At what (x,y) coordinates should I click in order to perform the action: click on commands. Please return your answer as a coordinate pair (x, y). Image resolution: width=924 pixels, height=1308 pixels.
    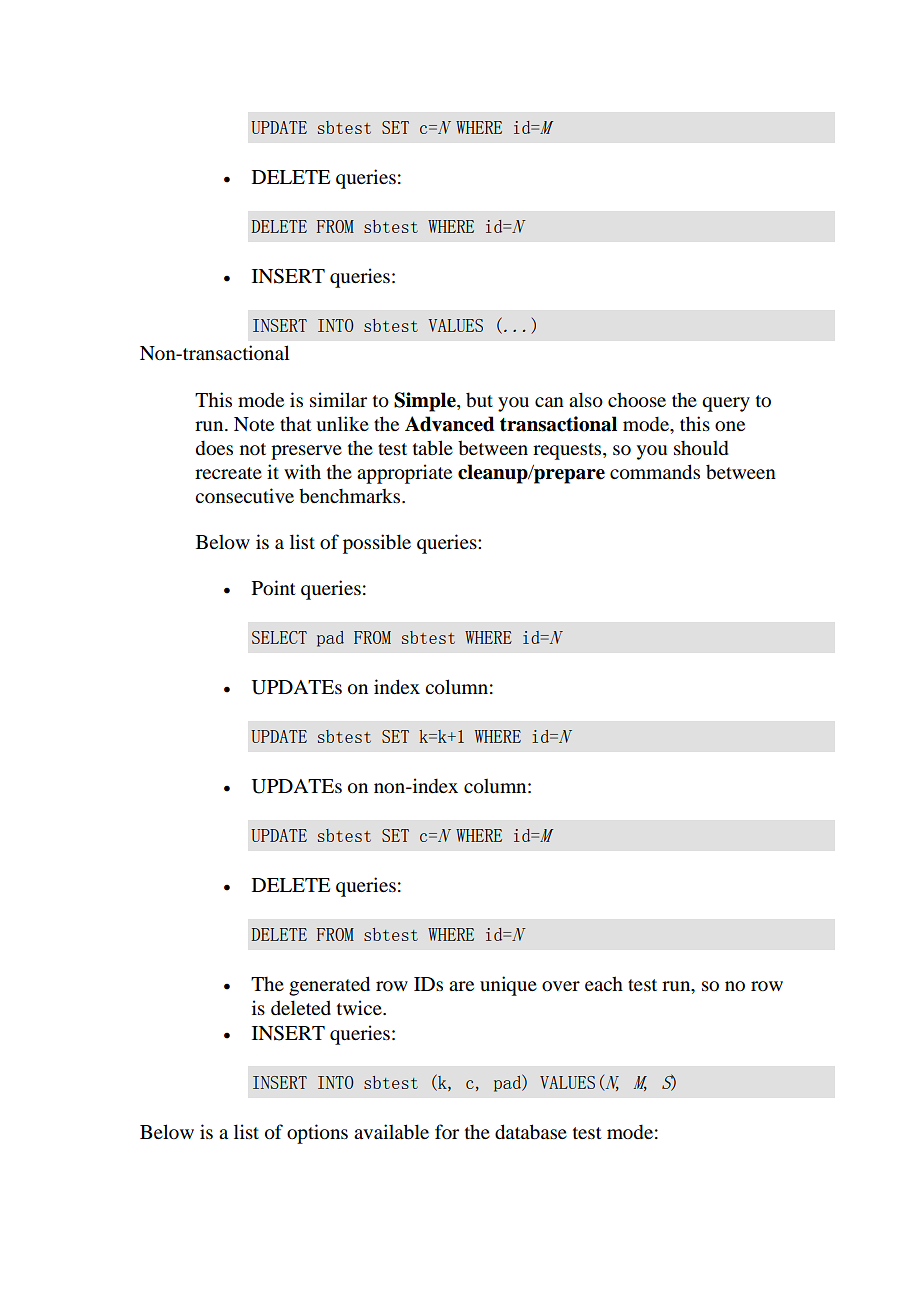
    Looking at the image, I should click on (655, 472).
